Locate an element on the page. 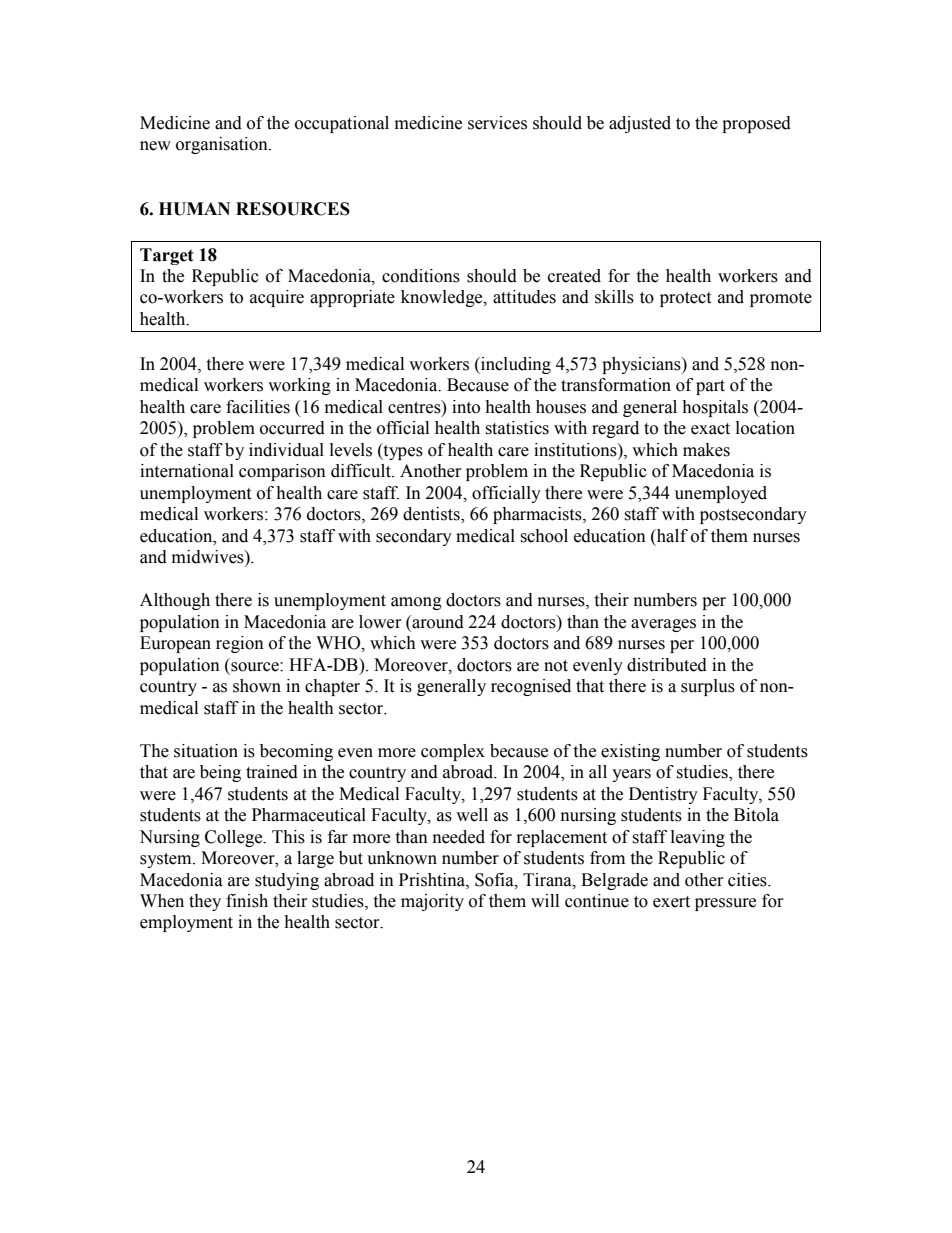 The width and height of the page is (952, 1233). pharmacists is located at coordinates (538, 515).
